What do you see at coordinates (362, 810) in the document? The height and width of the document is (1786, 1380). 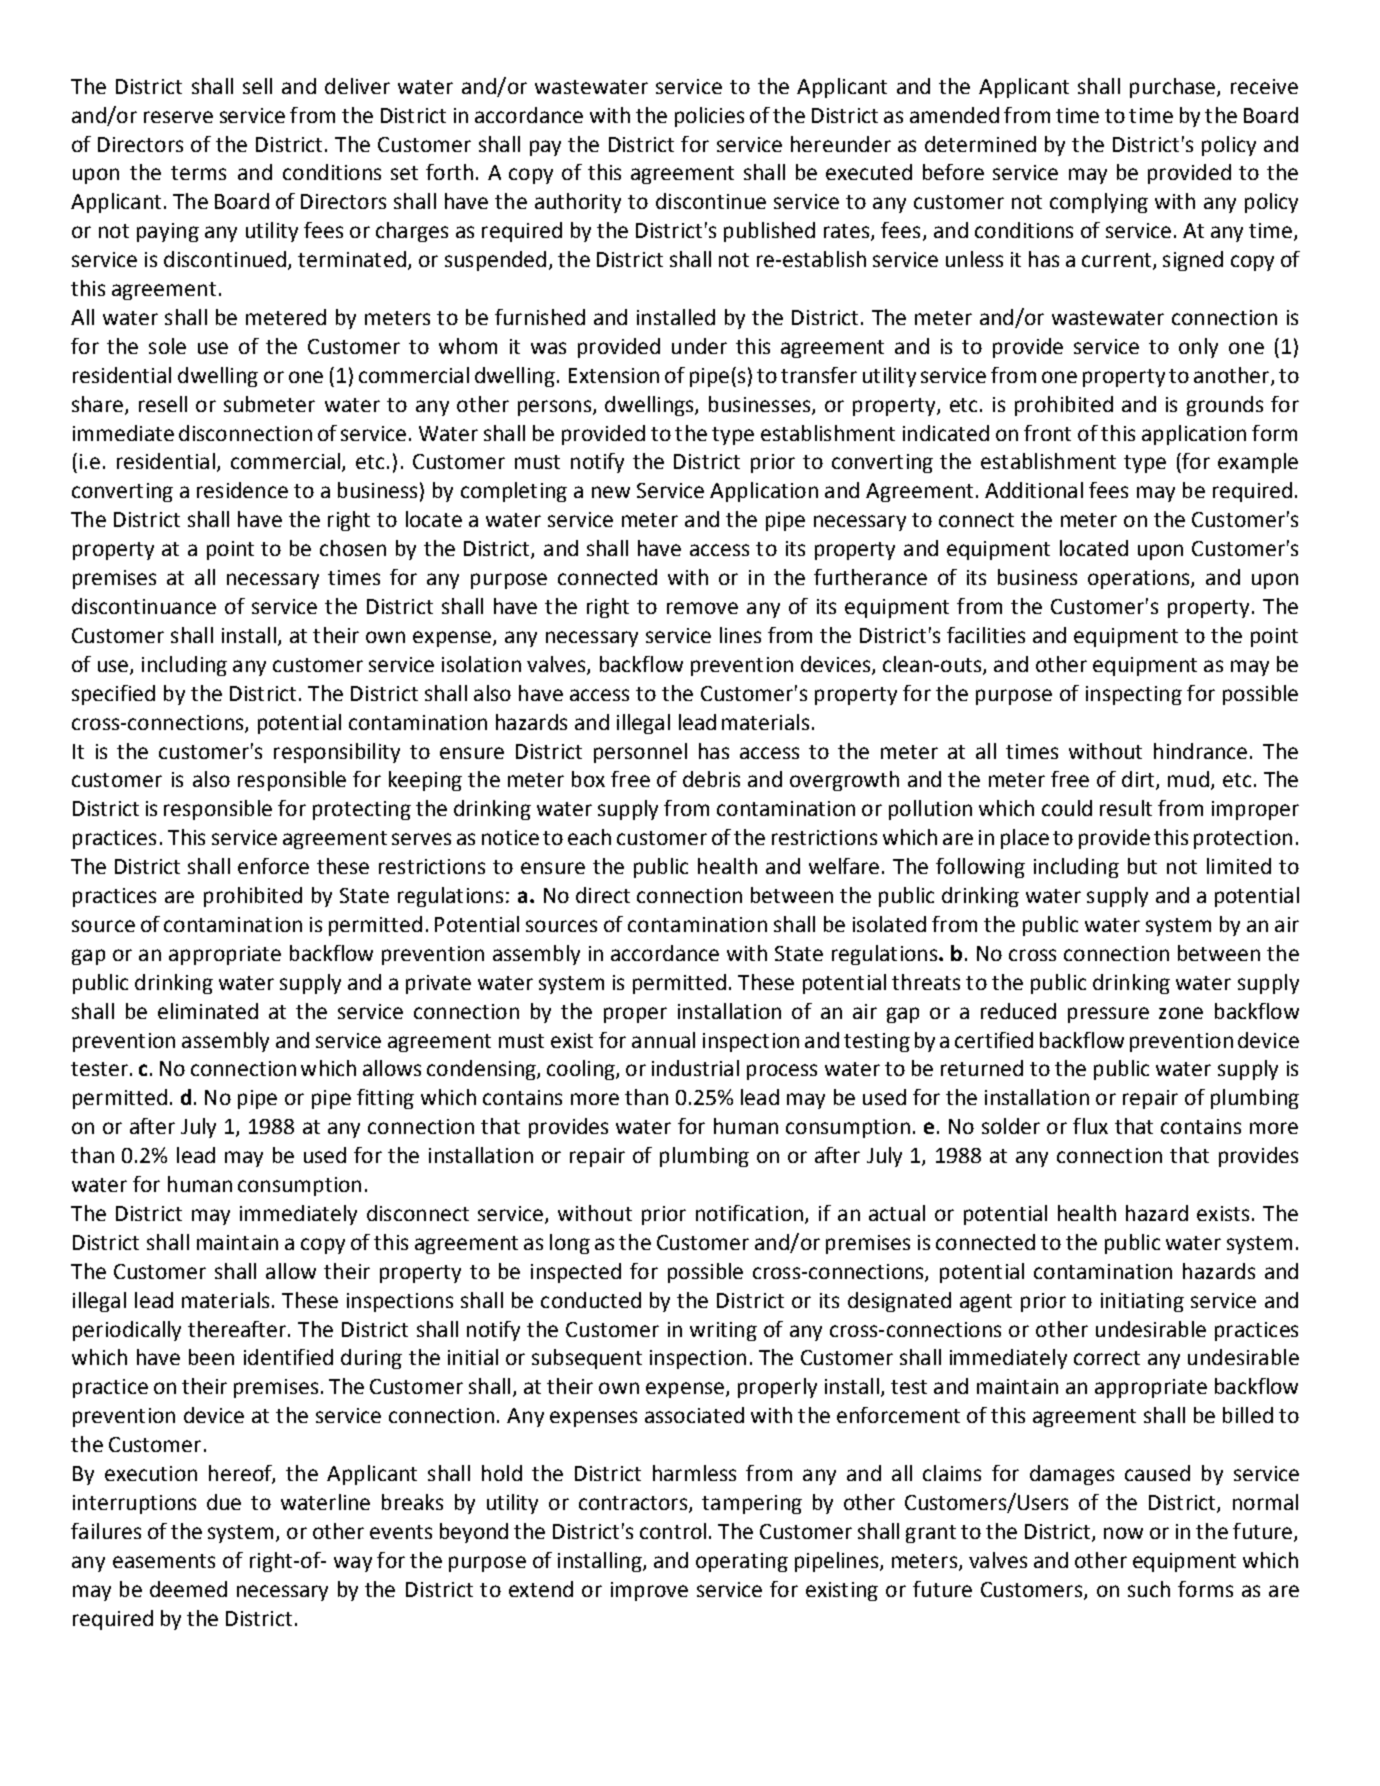 I see `protecting` at bounding box center [362, 810].
